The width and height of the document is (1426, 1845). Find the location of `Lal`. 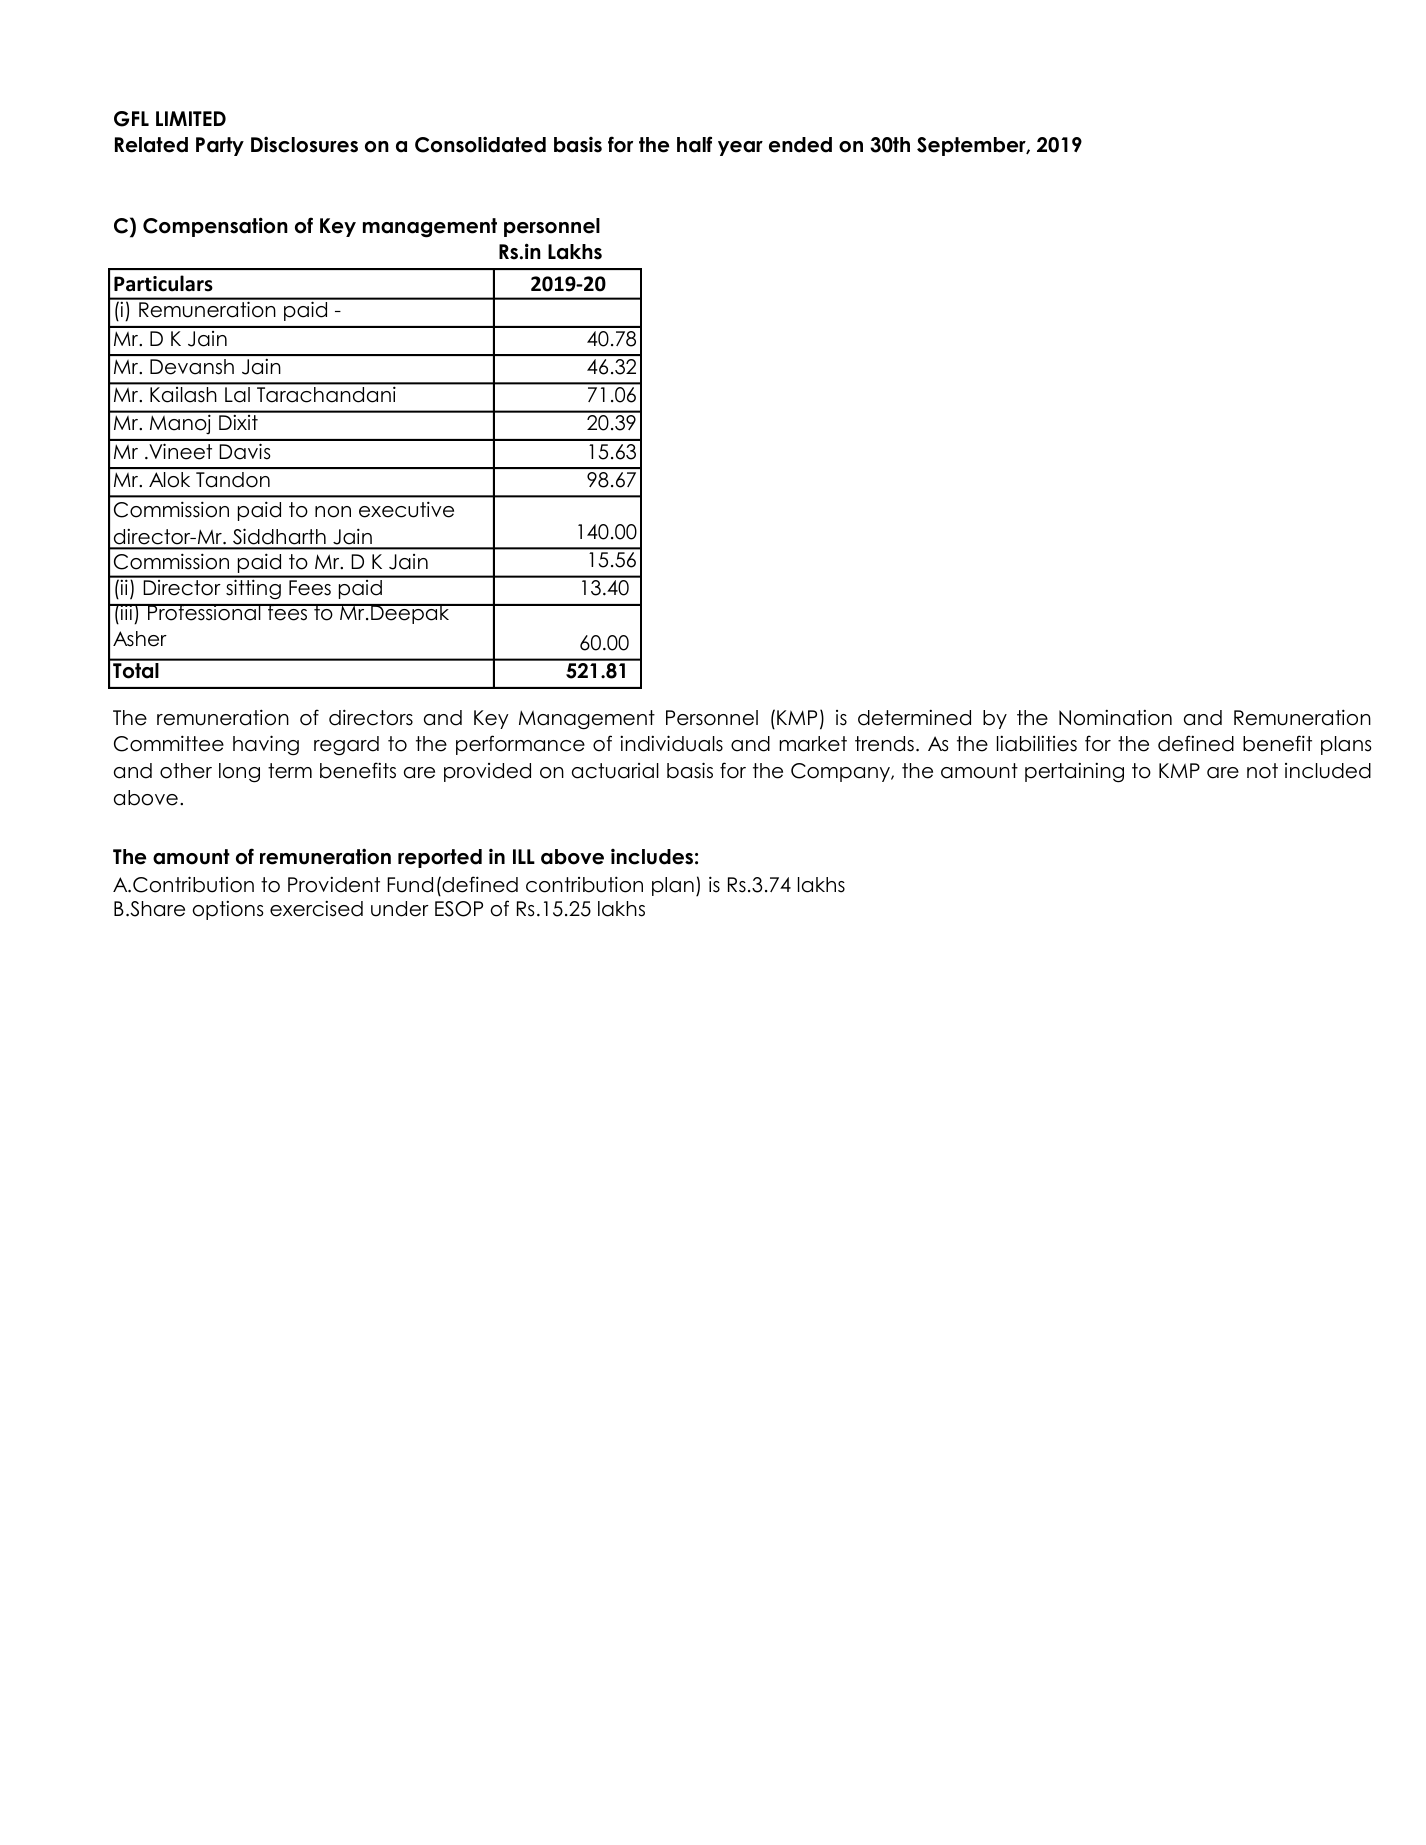

Lal is located at coordinates (237, 394).
